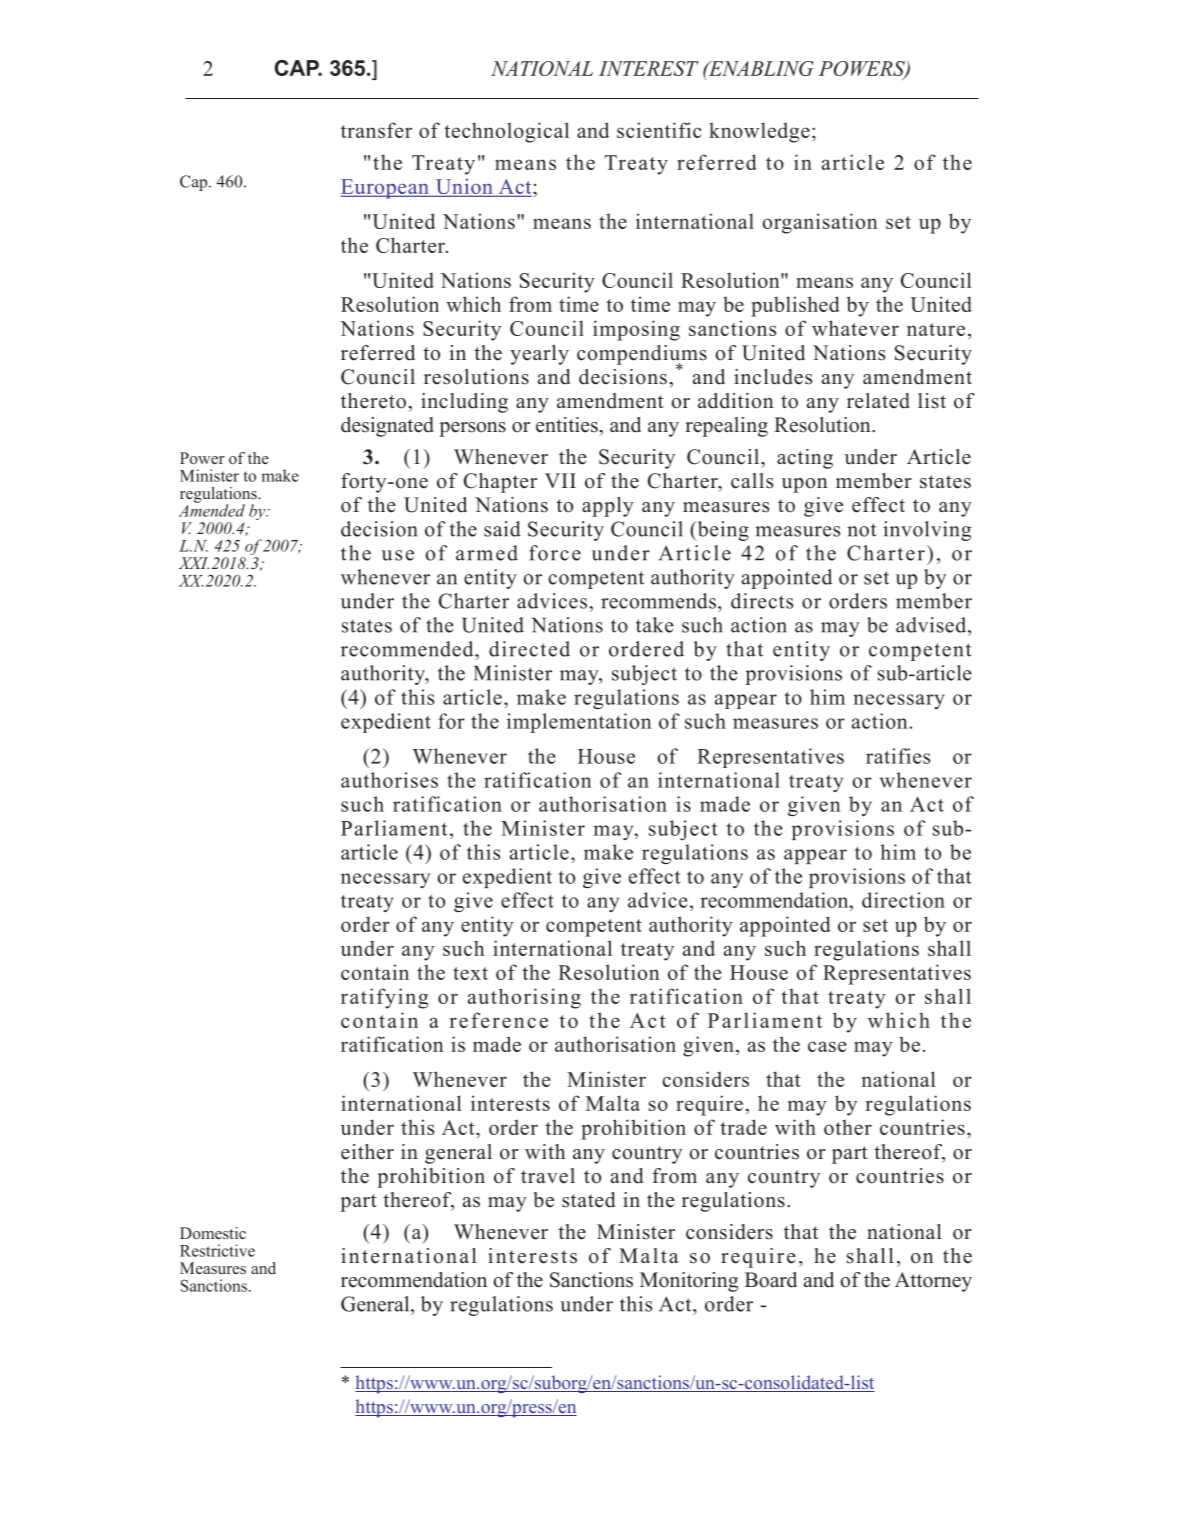 The image size is (1195, 1523). Describe the element at coordinates (579, 723) in the screenshot. I see `implementation` at that location.
